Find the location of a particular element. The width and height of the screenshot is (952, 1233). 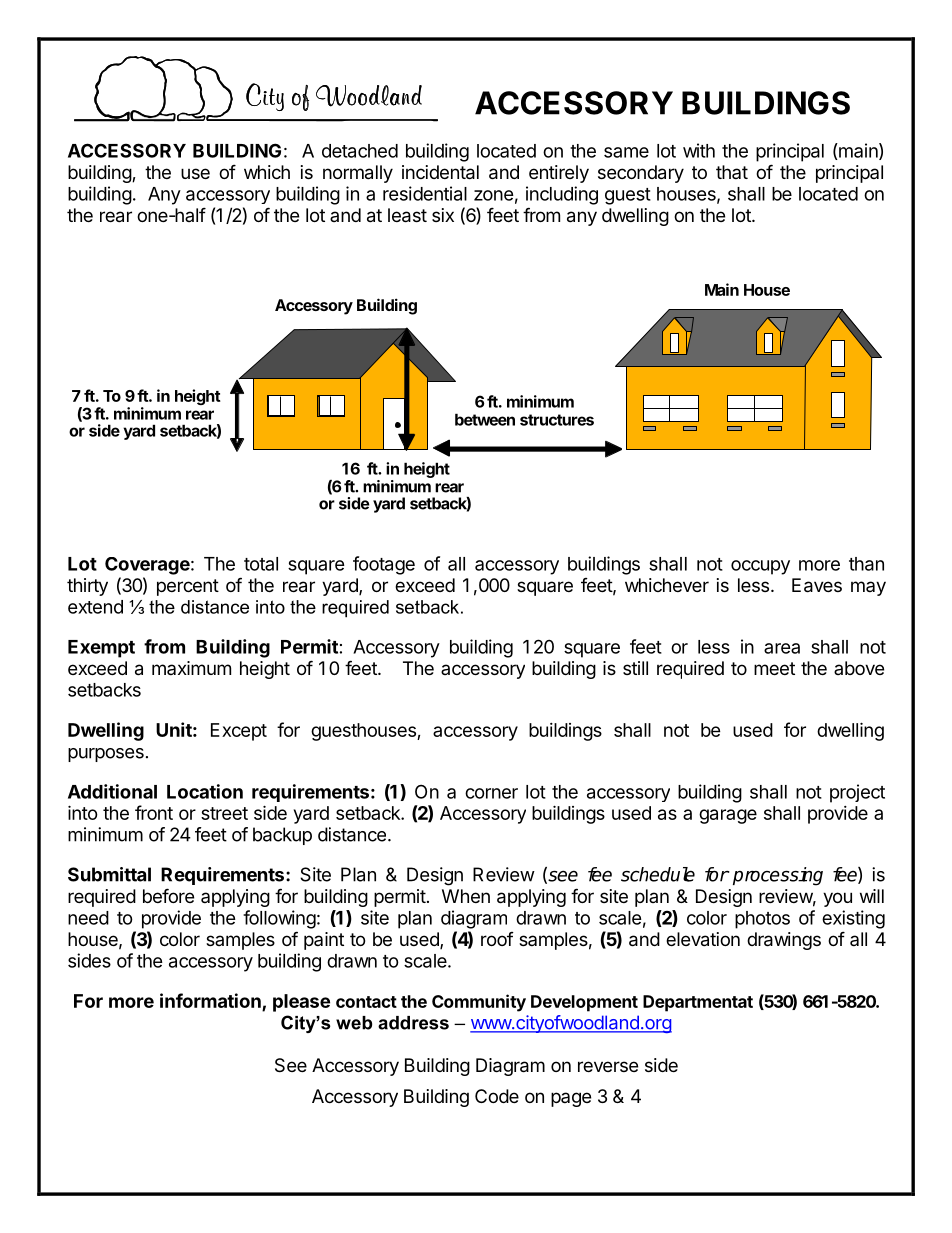

that is located at coordinates (732, 172).
